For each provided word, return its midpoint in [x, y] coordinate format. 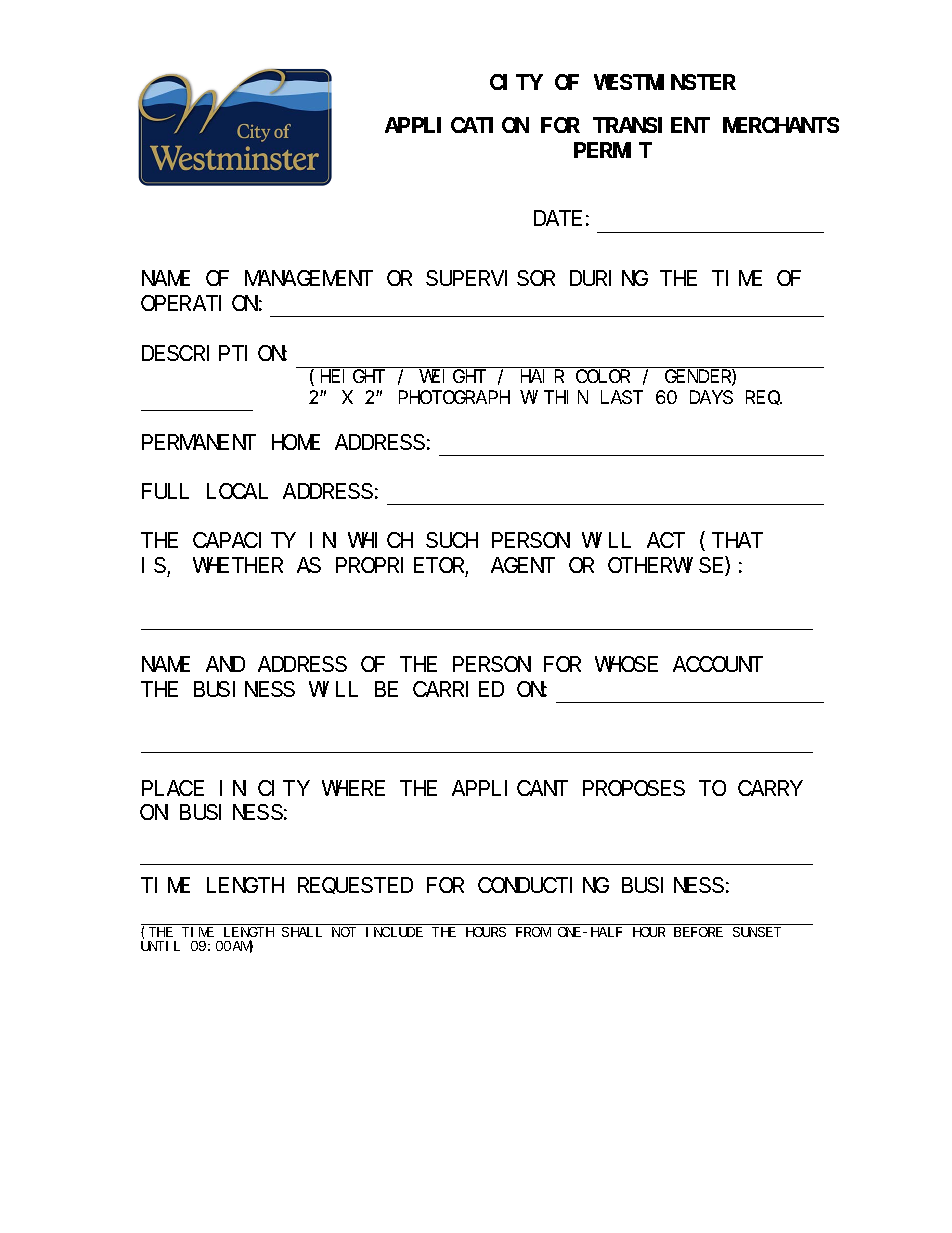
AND [225, 665]
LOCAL [237, 491]
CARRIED [458, 689]
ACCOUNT [718, 664]
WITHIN [554, 398]
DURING [609, 278]
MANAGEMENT [309, 278]
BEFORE [698, 932]
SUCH [452, 541]
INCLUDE [394, 932]
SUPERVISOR [490, 278]
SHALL [302, 932]
